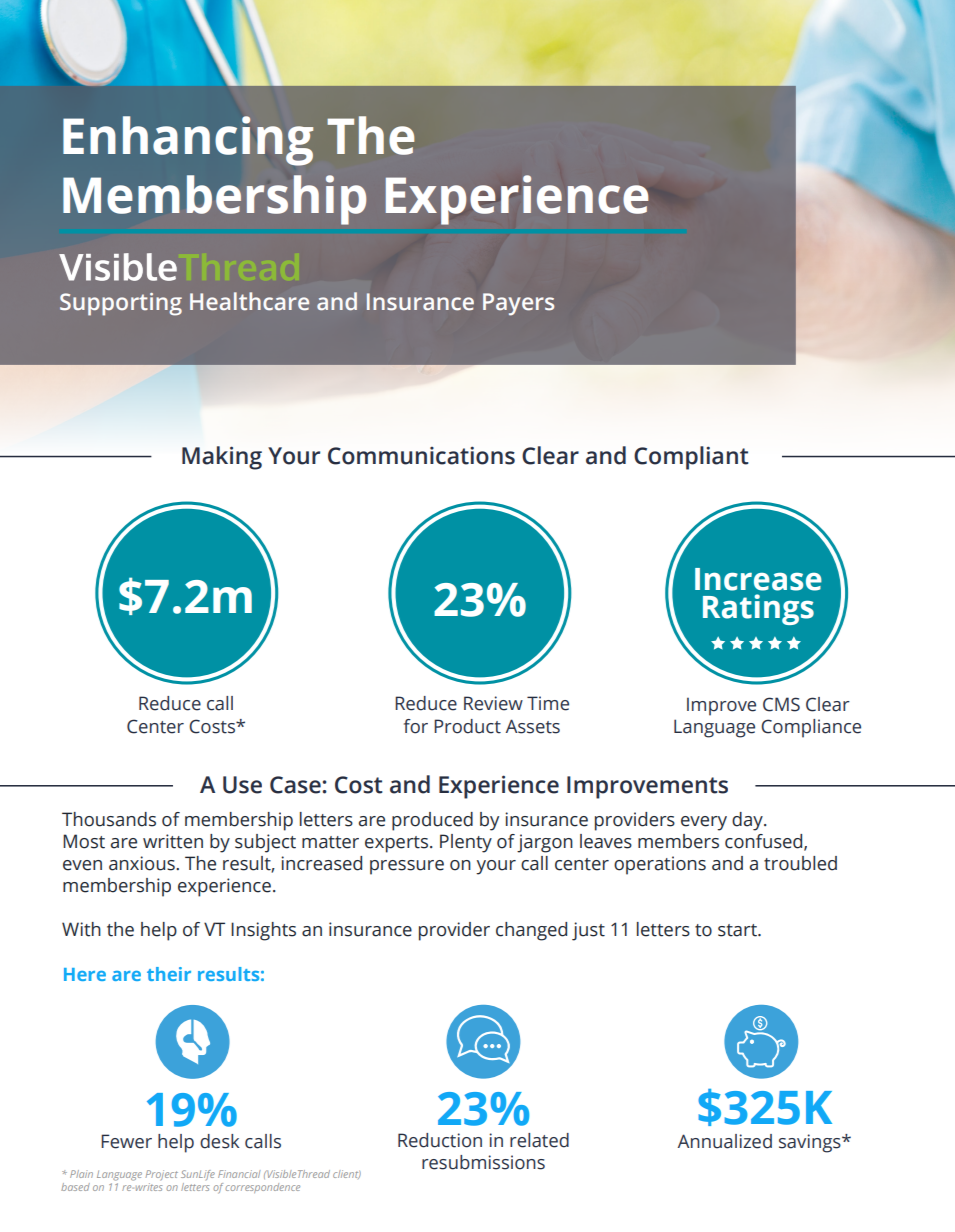  Describe the element at coordinates (725, 1141) in the document. I see `Annualized` at that location.
